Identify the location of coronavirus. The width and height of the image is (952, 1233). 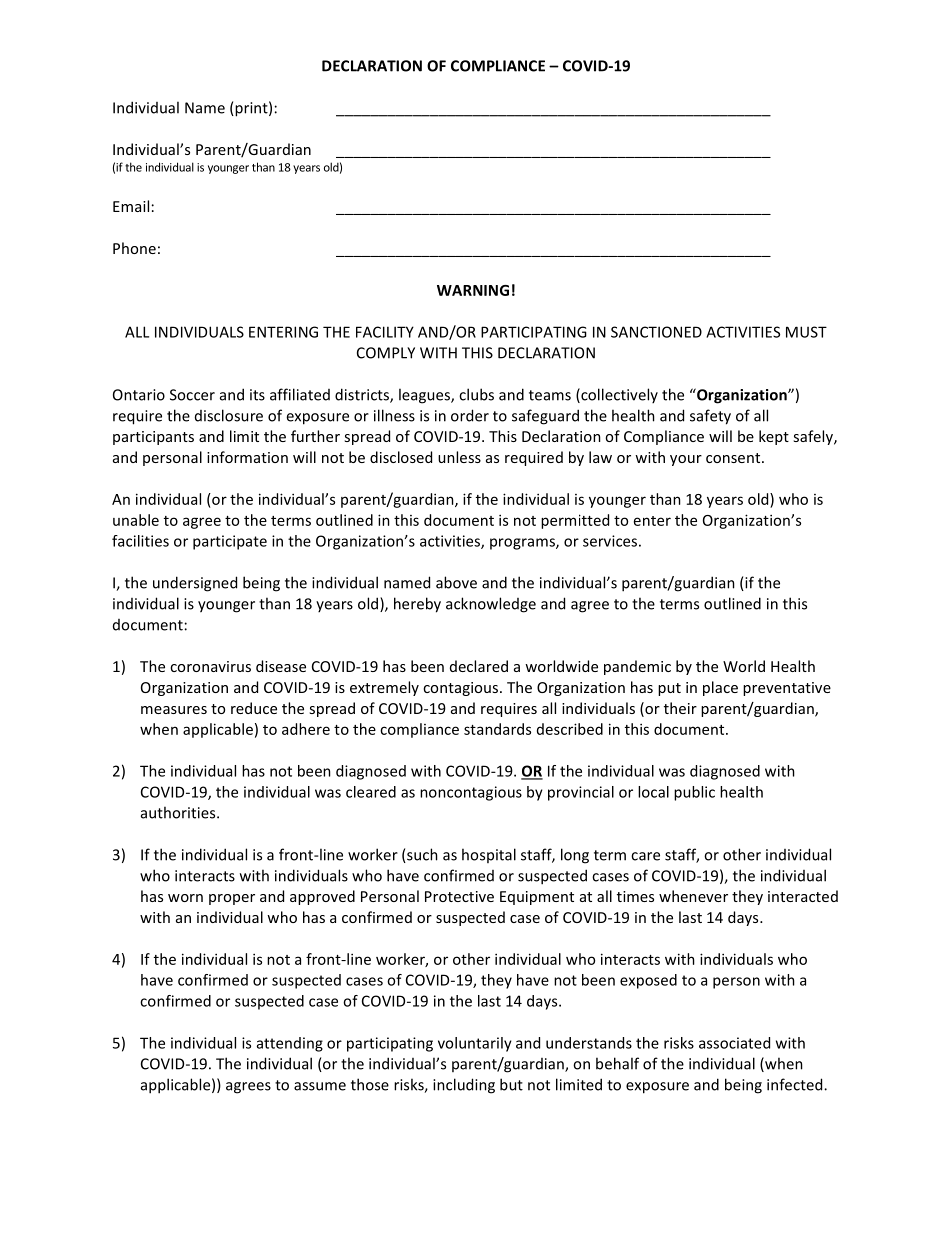
(210, 666).
